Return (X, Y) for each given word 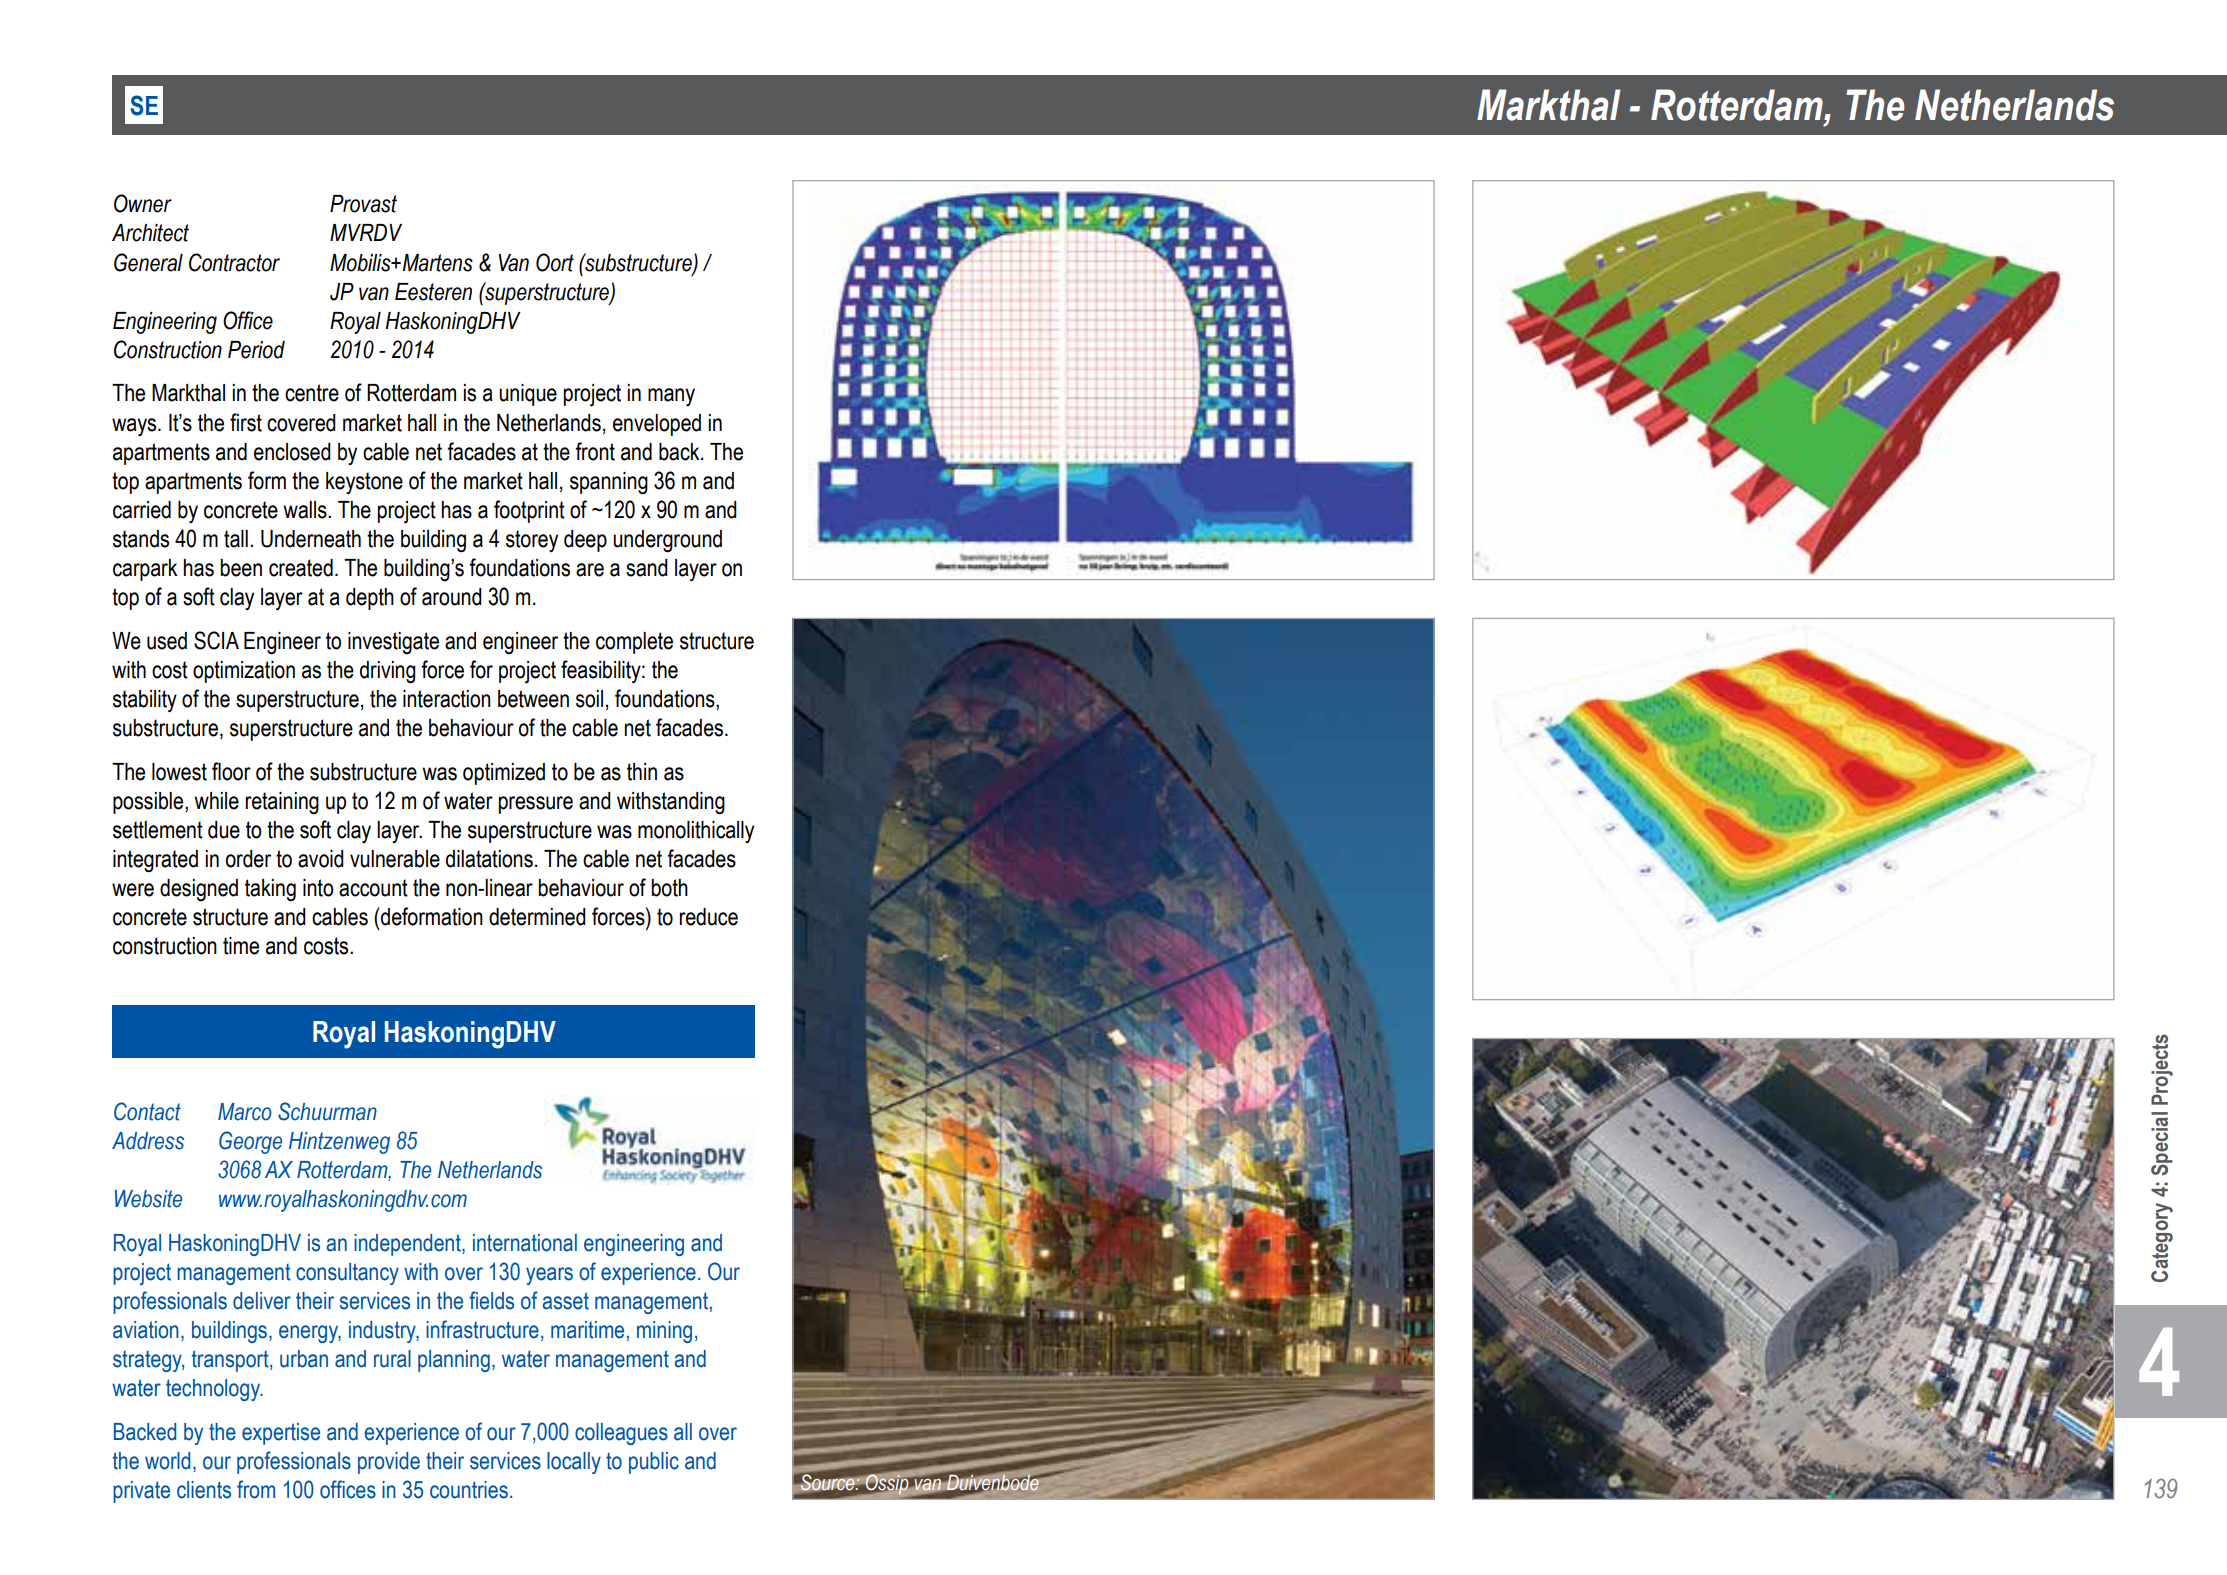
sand (647, 568)
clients (204, 1490)
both (669, 888)
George (250, 1142)
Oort (555, 262)
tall (236, 539)
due (224, 830)
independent (408, 1245)
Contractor (234, 262)
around (452, 597)
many (671, 397)
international (525, 1243)
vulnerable (395, 859)
